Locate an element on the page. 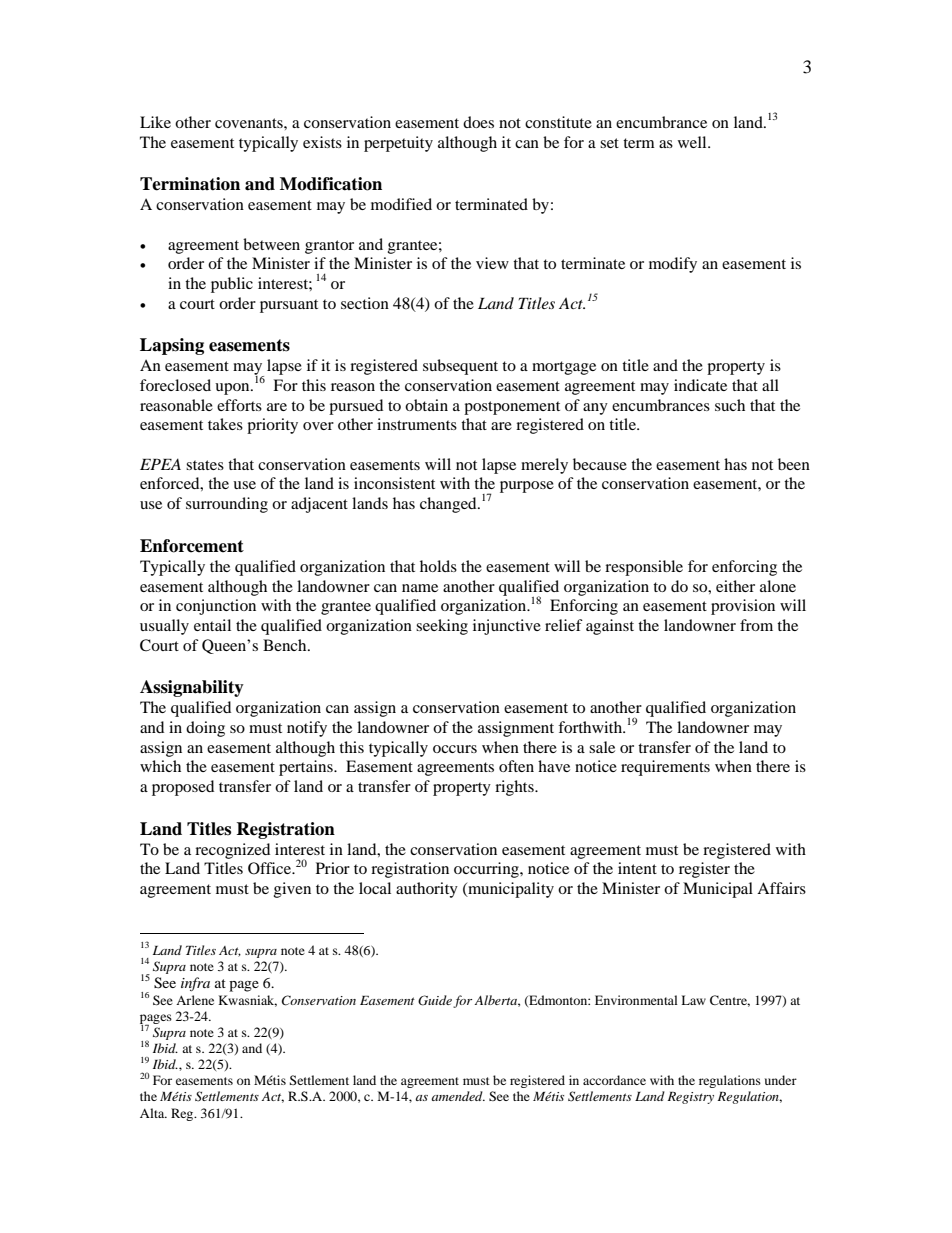 The image size is (952, 1233). requirements is located at coordinates (665, 768).
